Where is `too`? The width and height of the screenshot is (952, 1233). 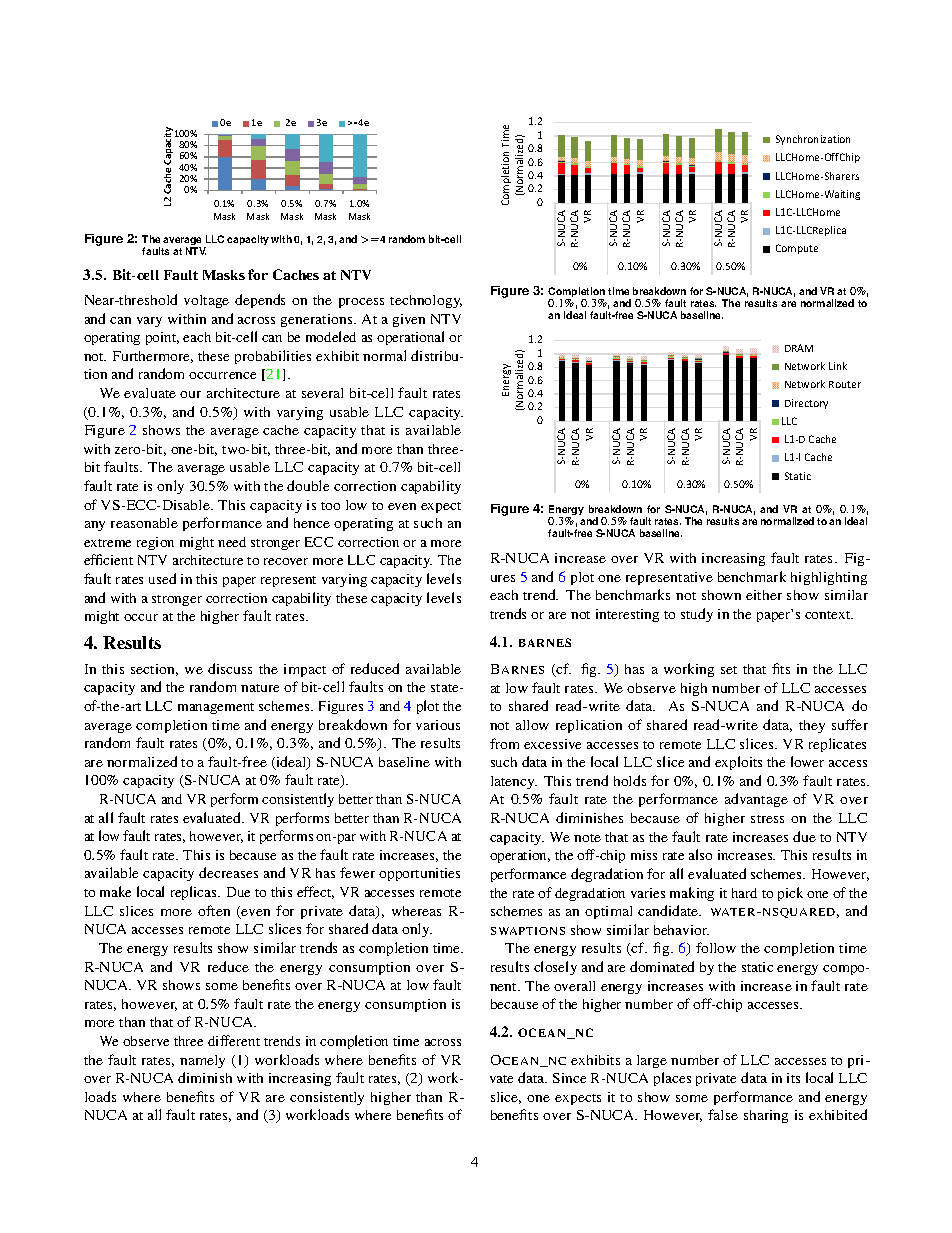 too is located at coordinates (330, 506).
